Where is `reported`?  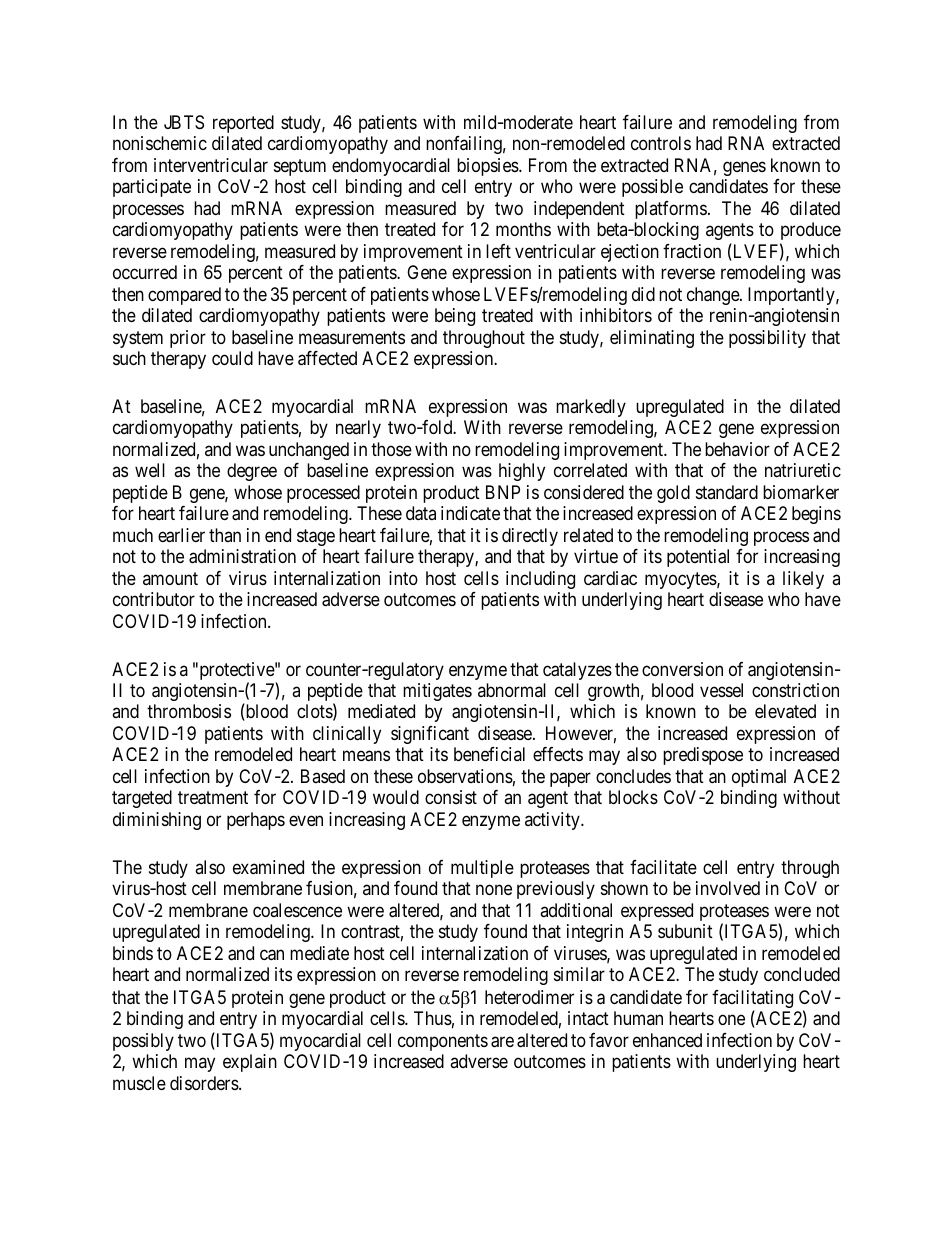 reported is located at coordinates (243, 124).
